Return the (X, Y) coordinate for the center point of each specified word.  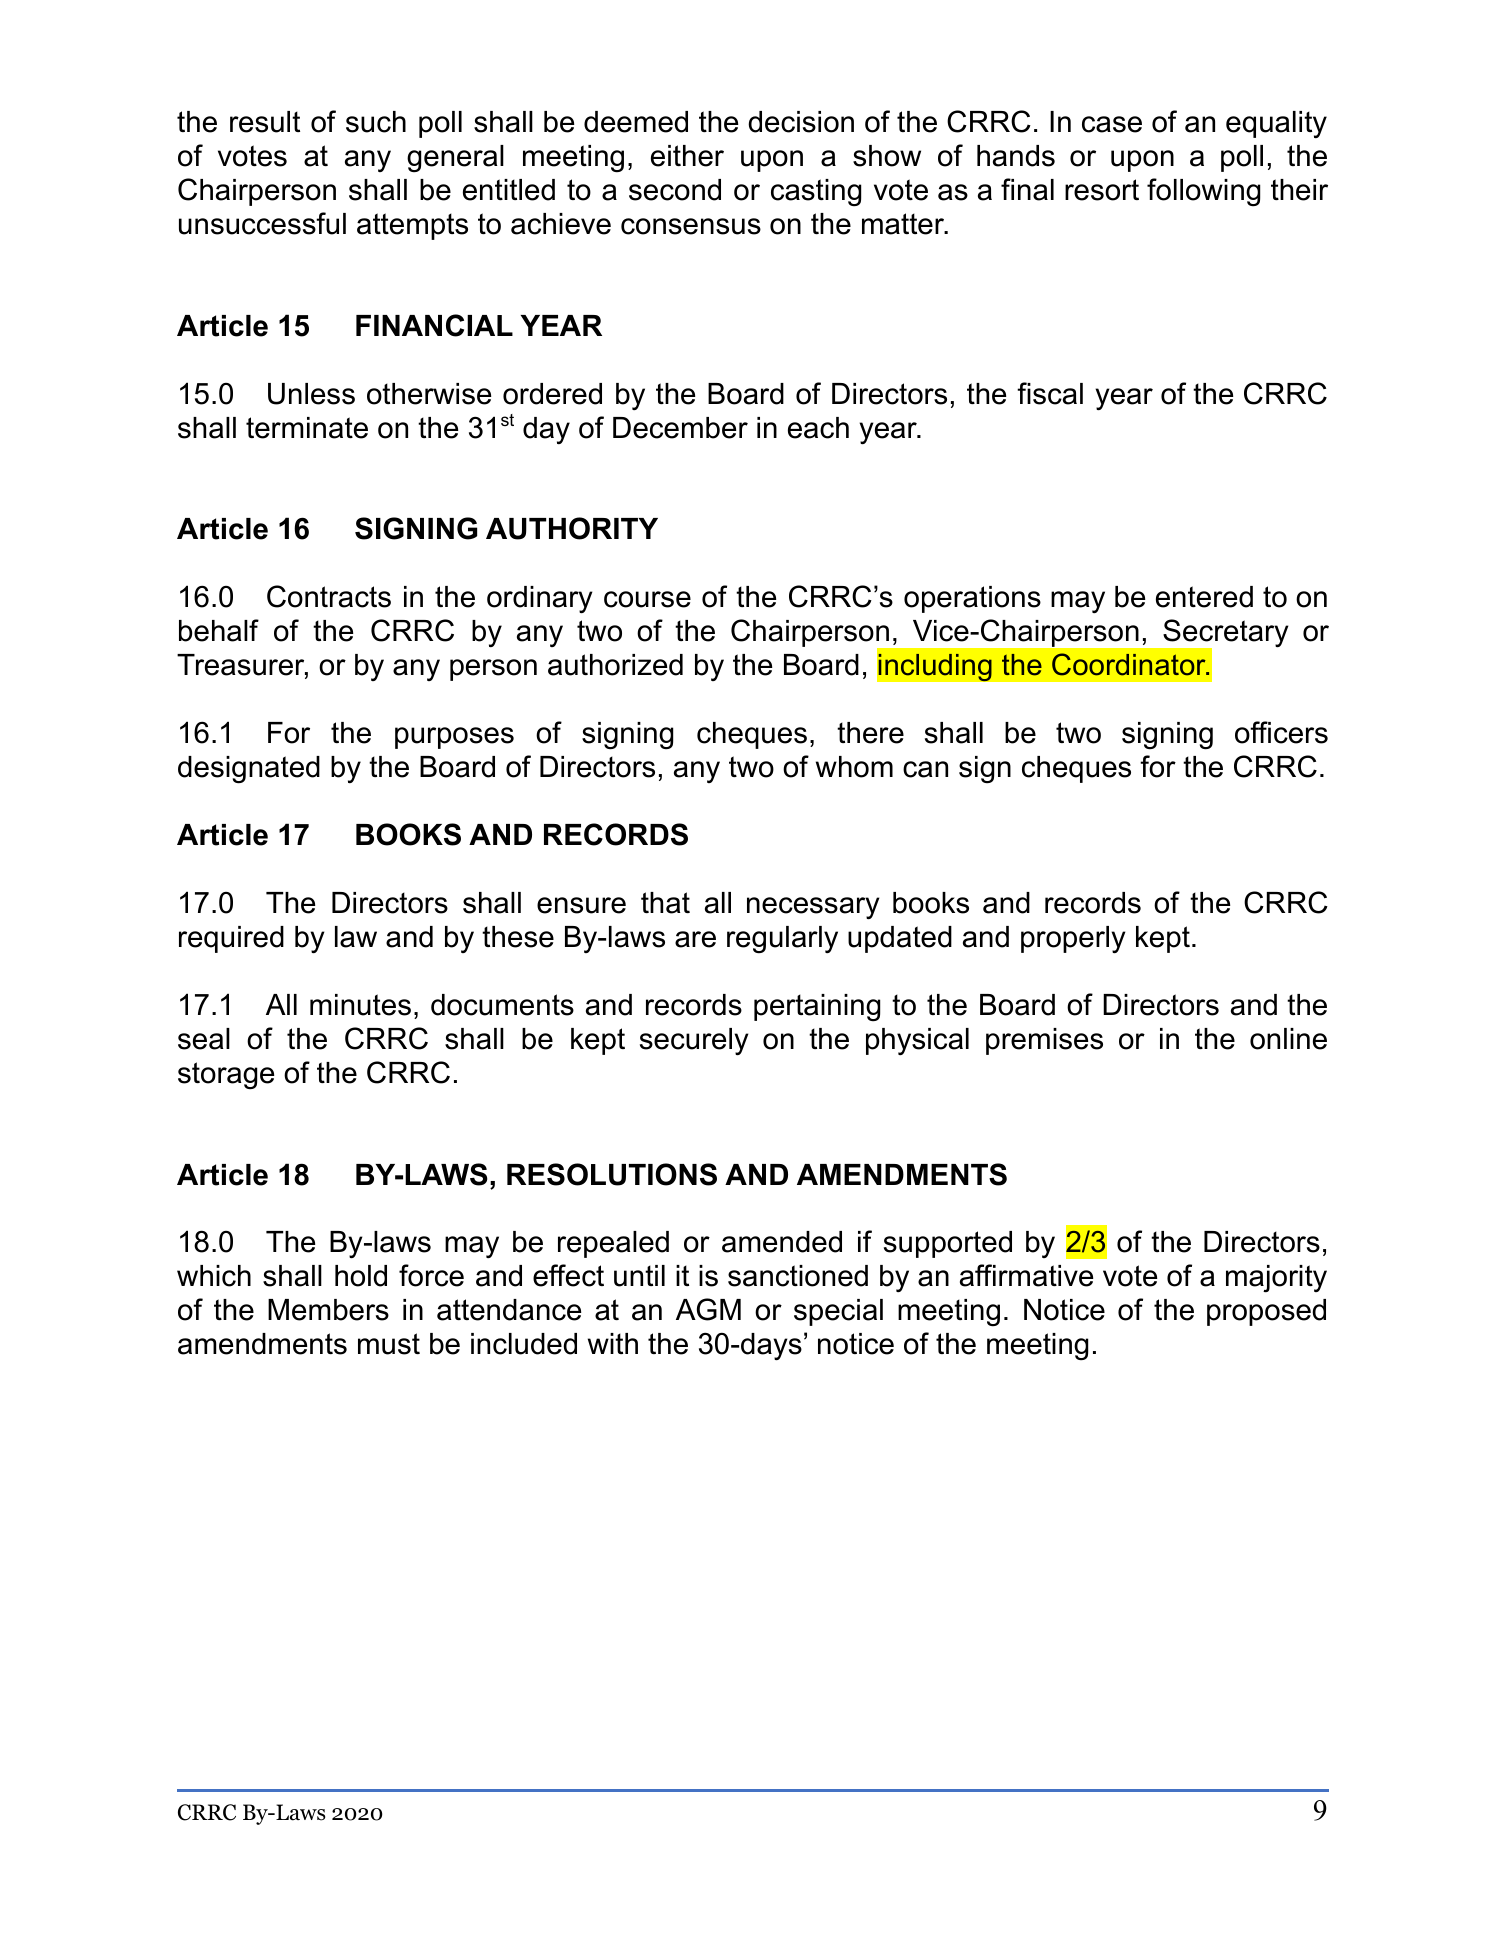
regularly (782, 940)
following (1203, 192)
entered (1204, 597)
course (647, 599)
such (376, 122)
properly (1073, 939)
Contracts (329, 596)
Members (328, 1310)
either (687, 156)
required (231, 939)
